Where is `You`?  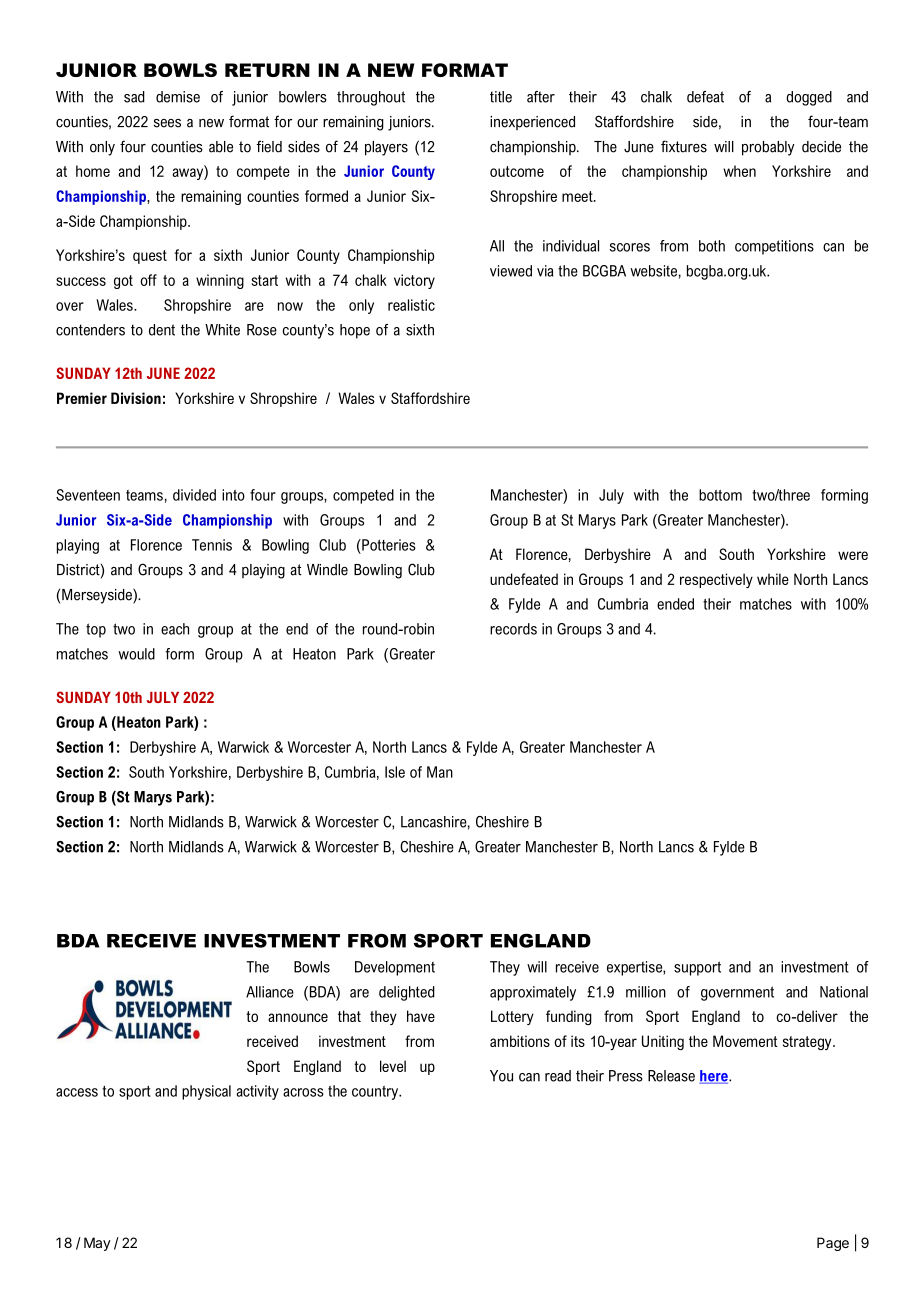 You is located at coordinates (501, 1076).
